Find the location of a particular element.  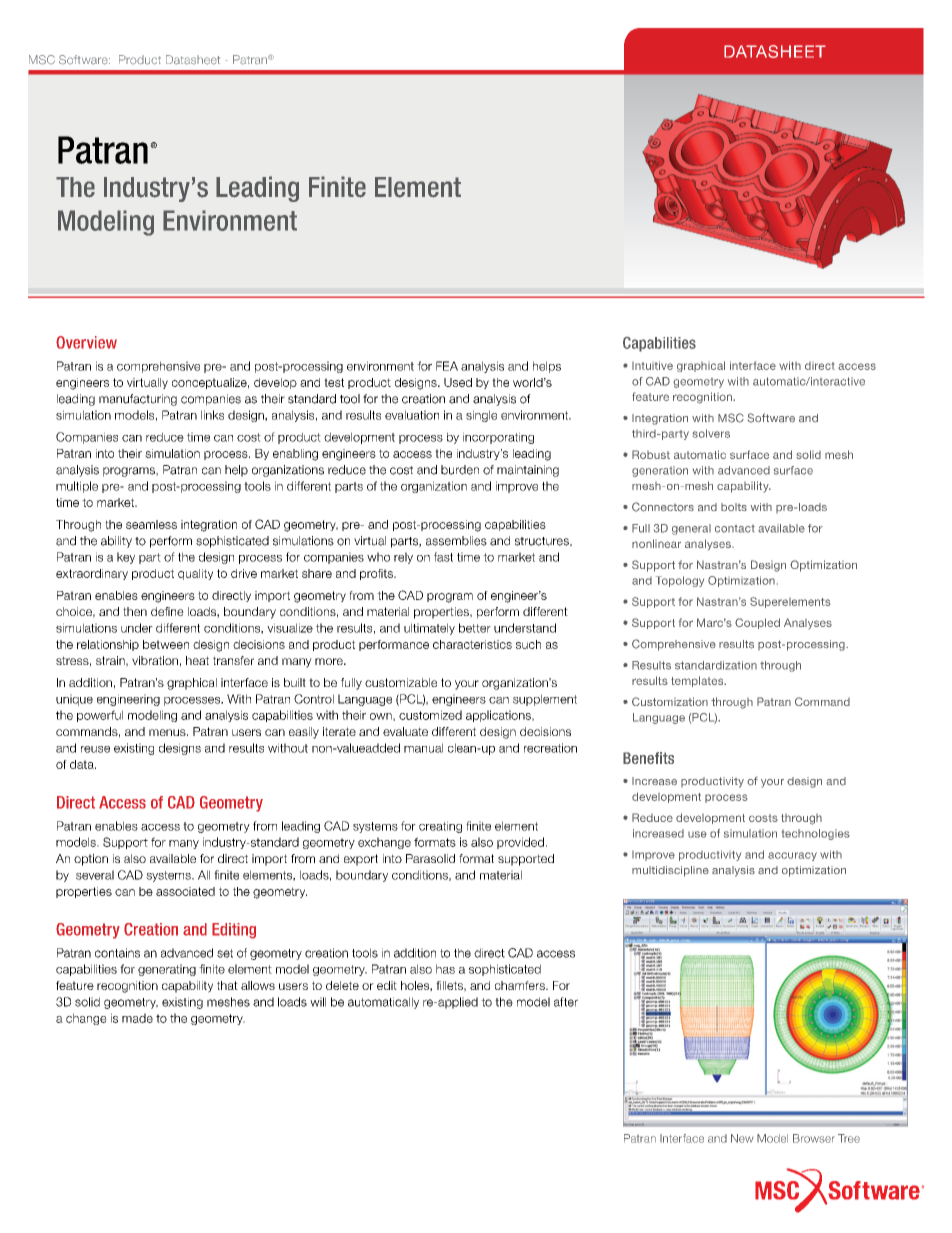

provided is located at coordinates (520, 843).
